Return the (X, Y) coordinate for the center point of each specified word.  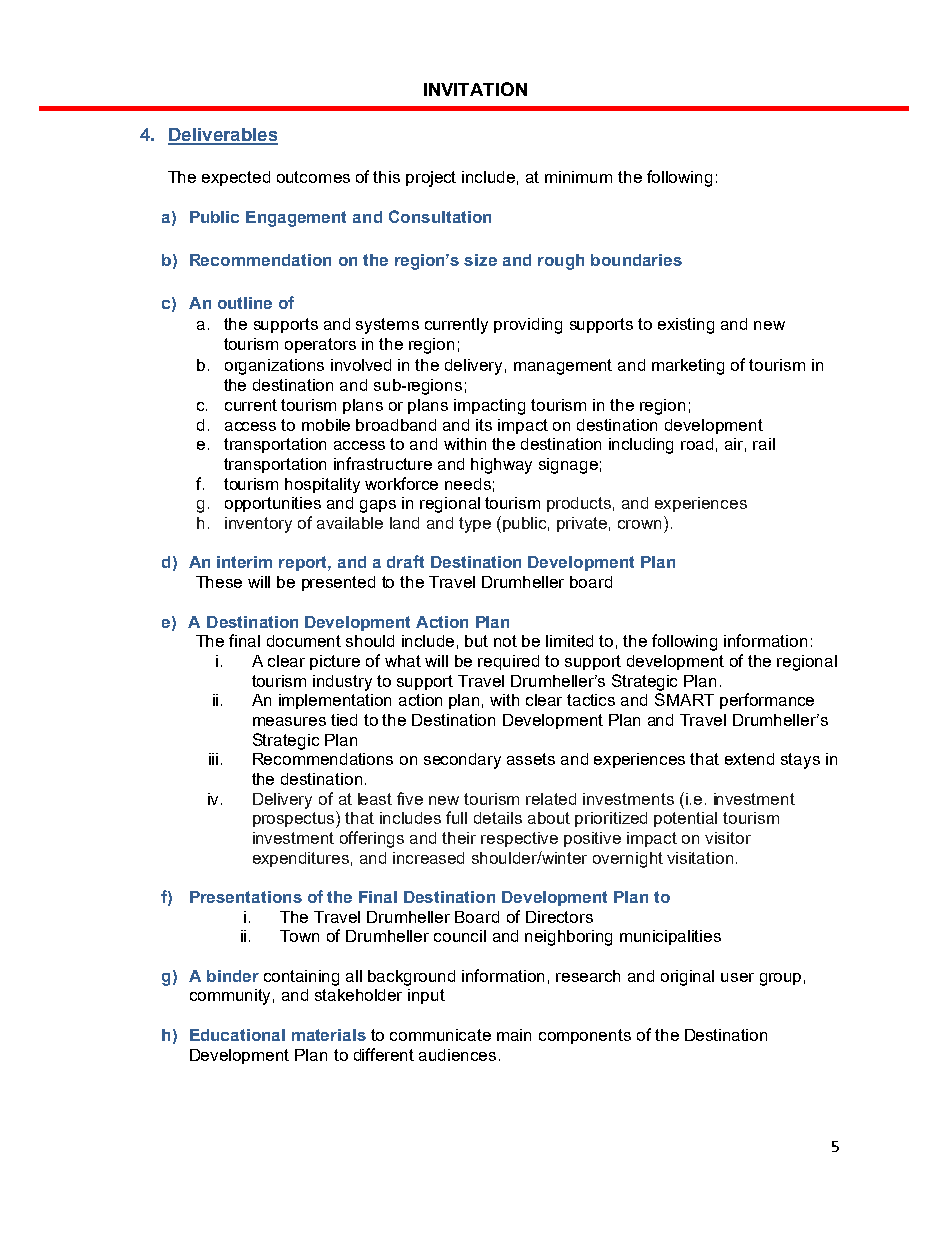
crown (639, 524)
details (498, 818)
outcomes (313, 177)
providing (528, 326)
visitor (728, 838)
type (475, 525)
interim (244, 562)
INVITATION (475, 89)
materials (329, 1035)
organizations (274, 367)
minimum (578, 177)
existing (686, 326)
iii (213, 759)
